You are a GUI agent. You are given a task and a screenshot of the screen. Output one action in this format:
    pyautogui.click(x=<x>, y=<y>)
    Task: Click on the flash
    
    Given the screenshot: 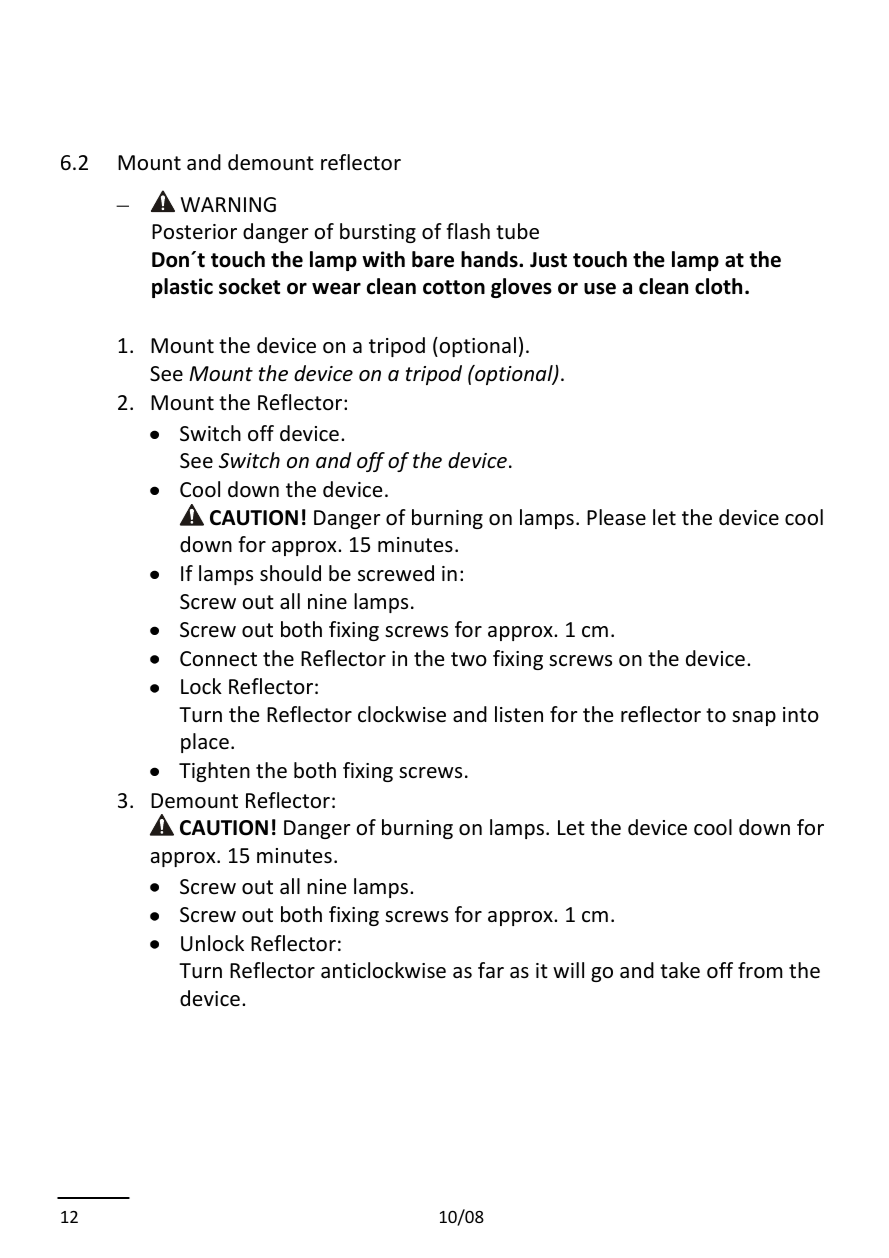 What is the action you would take?
    pyautogui.click(x=468, y=231)
